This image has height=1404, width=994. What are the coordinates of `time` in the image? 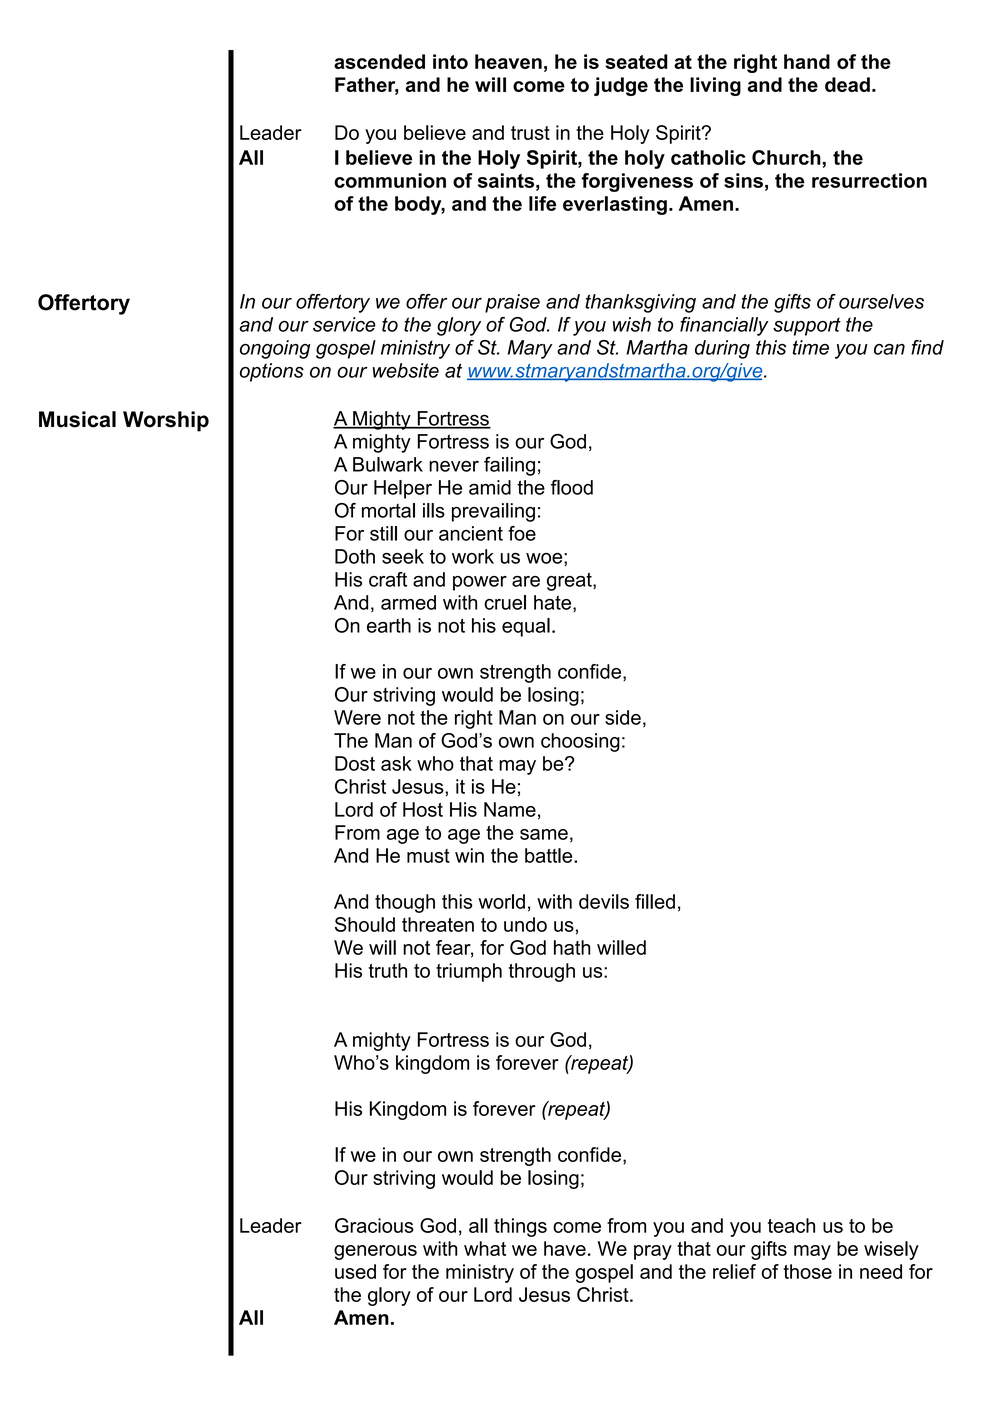 It's located at (811, 347).
